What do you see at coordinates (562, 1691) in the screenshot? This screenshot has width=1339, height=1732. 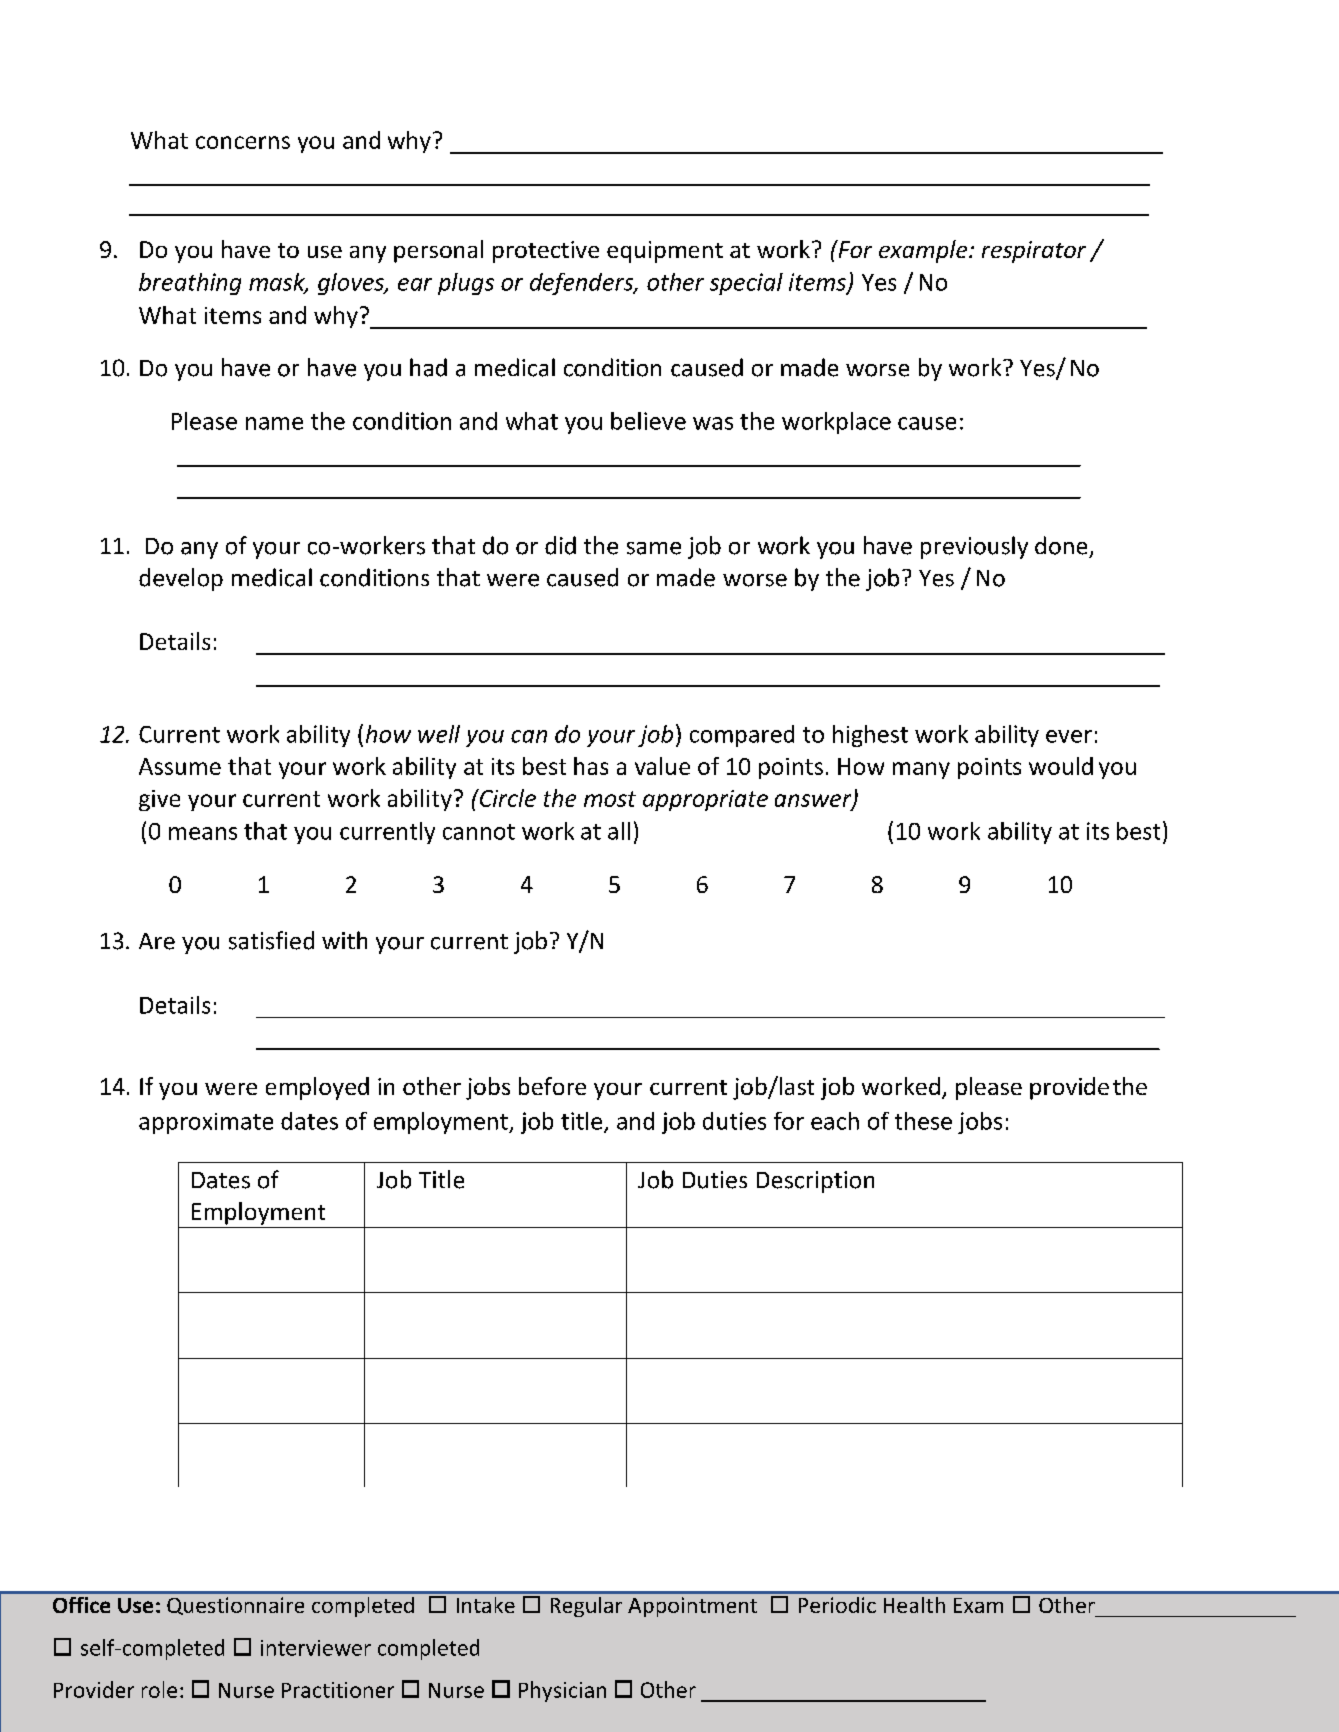 I see `Physician` at bounding box center [562, 1691].
